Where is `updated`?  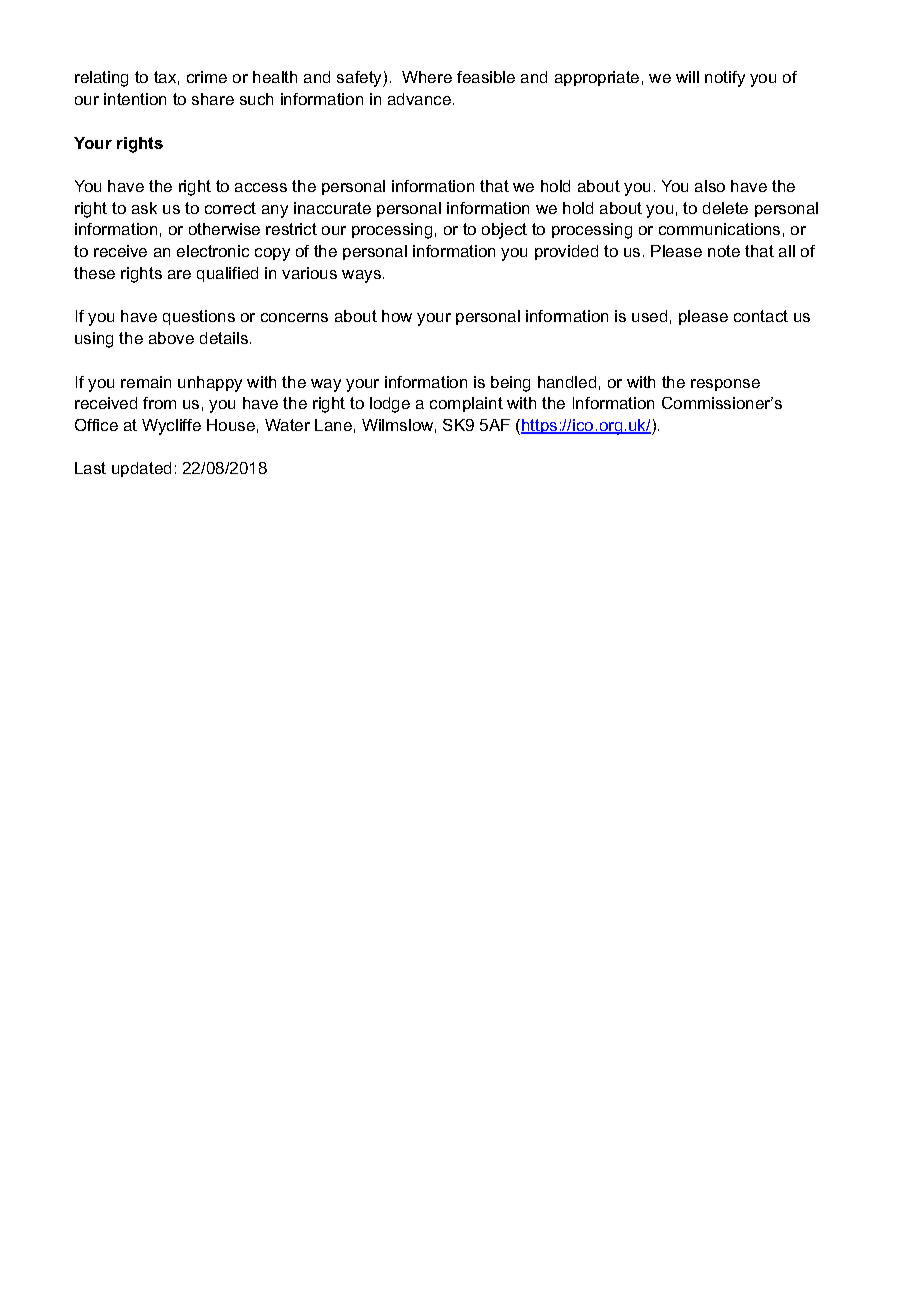 updated is located at coordinates (141, 469).
